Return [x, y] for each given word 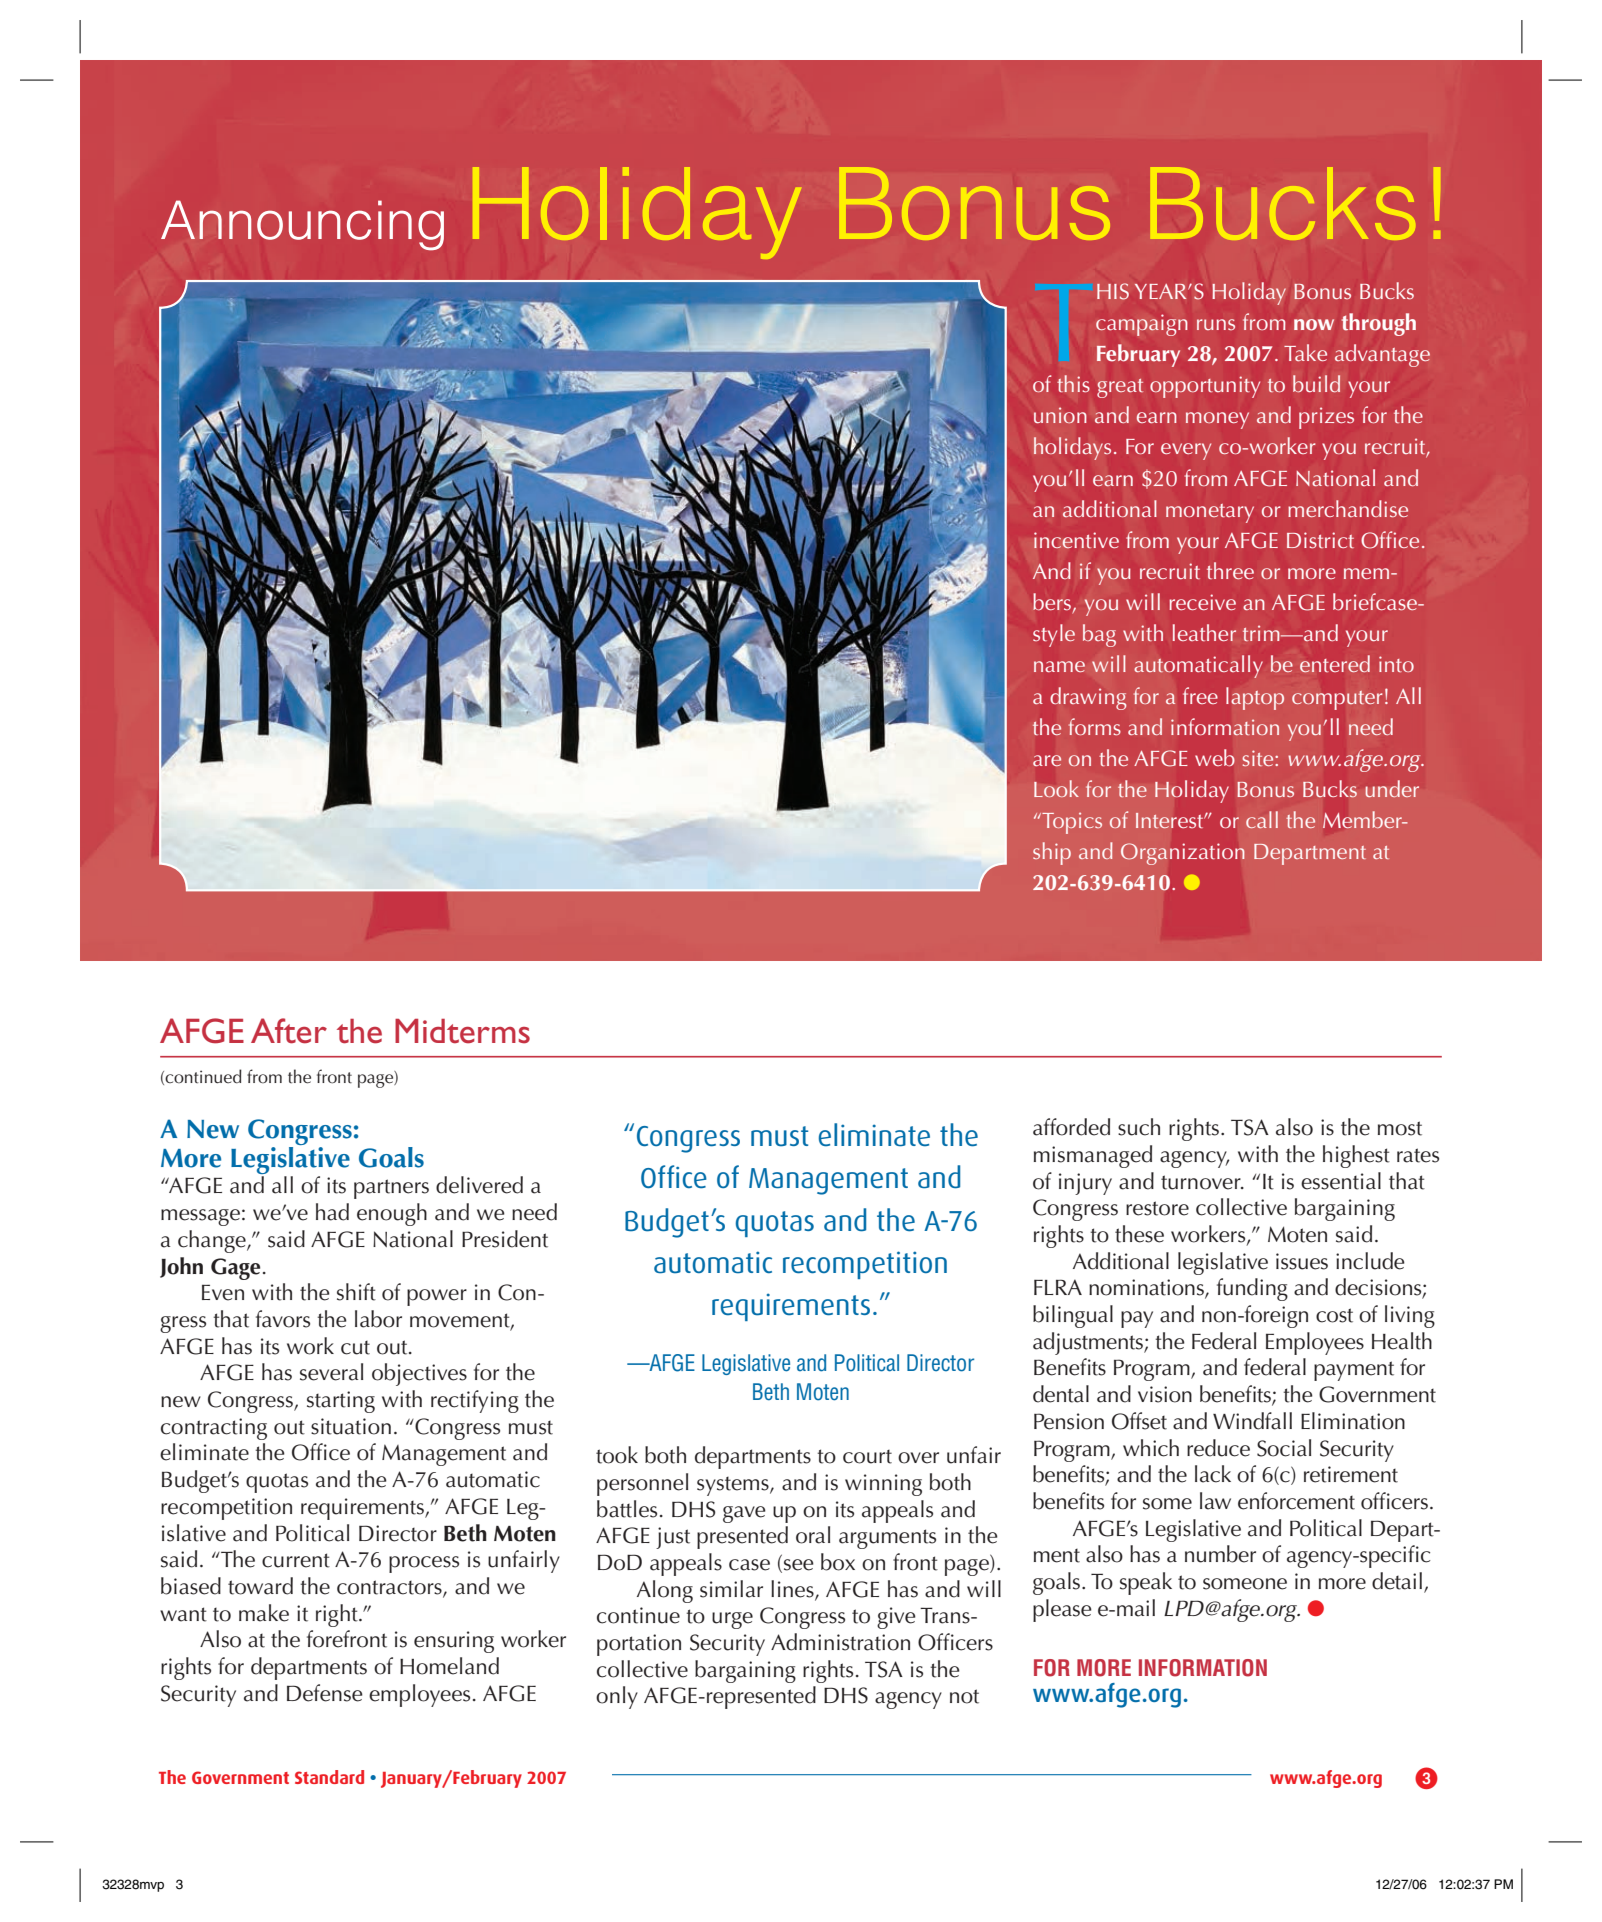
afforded [1071, 1127]
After [289, 1031]
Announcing [302, 225]
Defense [325, 1693]
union [1060, 415]
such [1139, 1127]
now [1314, 325]
